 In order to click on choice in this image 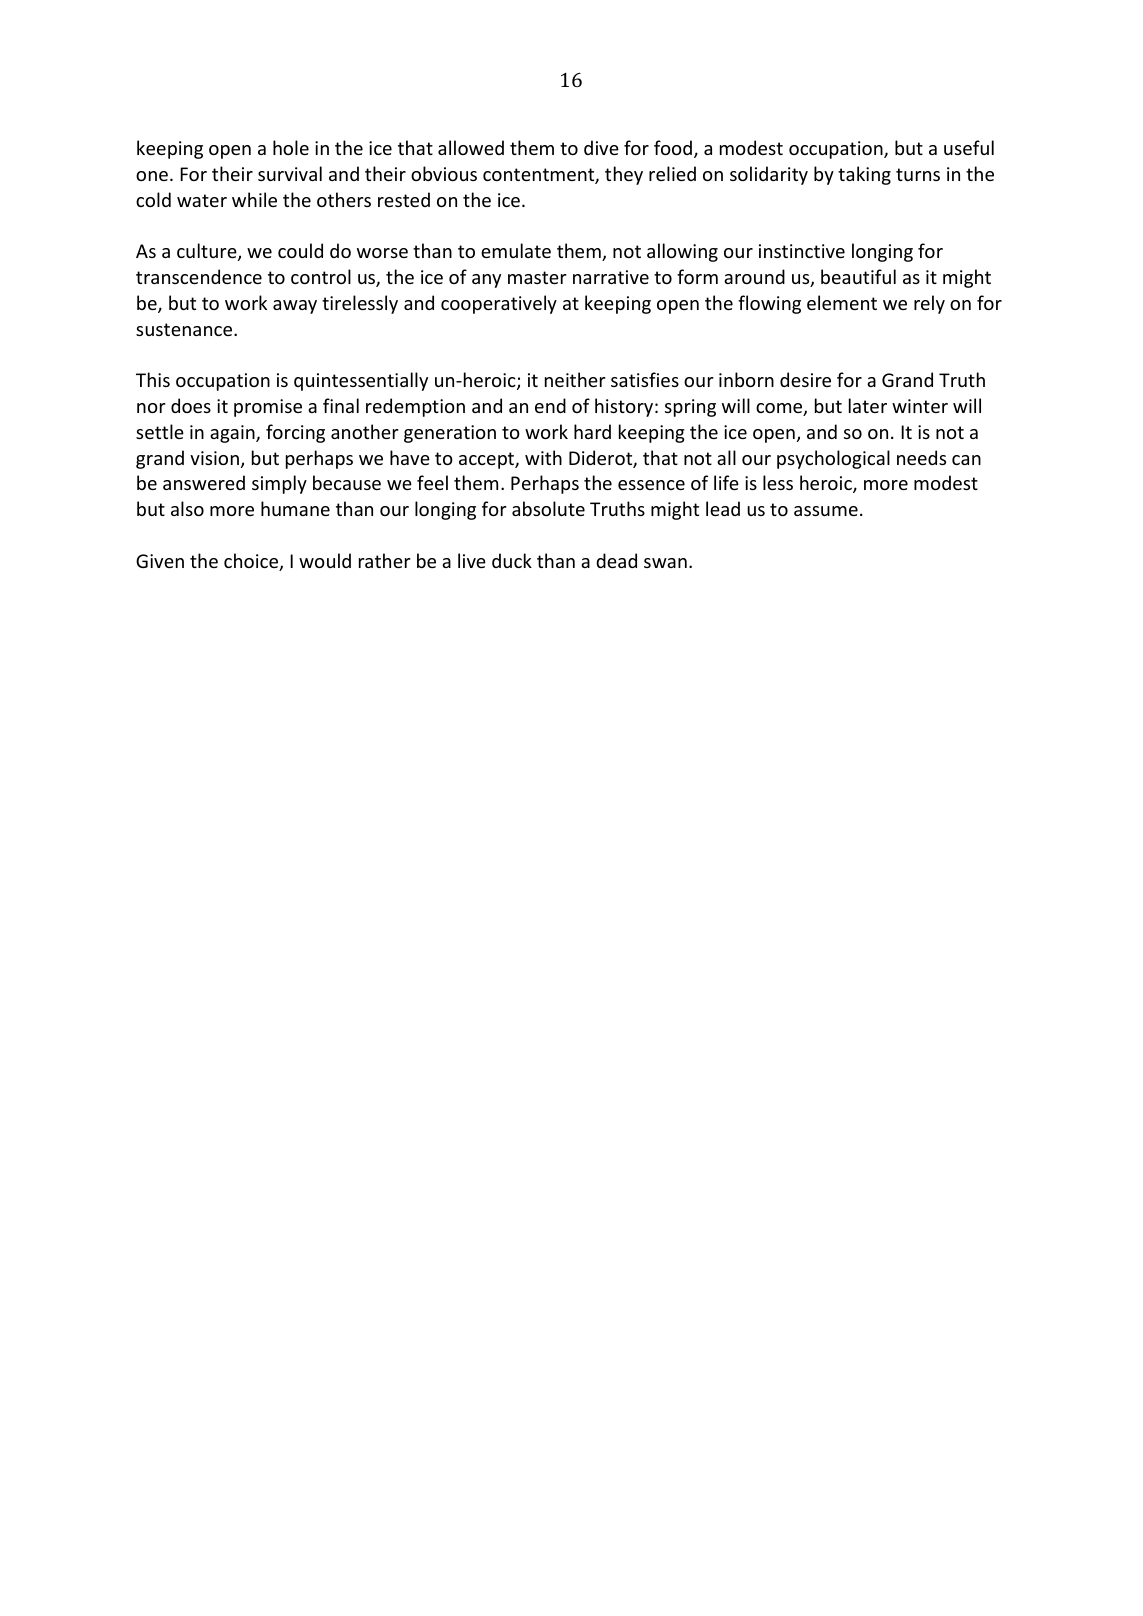, I will do `click(252, 562)`.
